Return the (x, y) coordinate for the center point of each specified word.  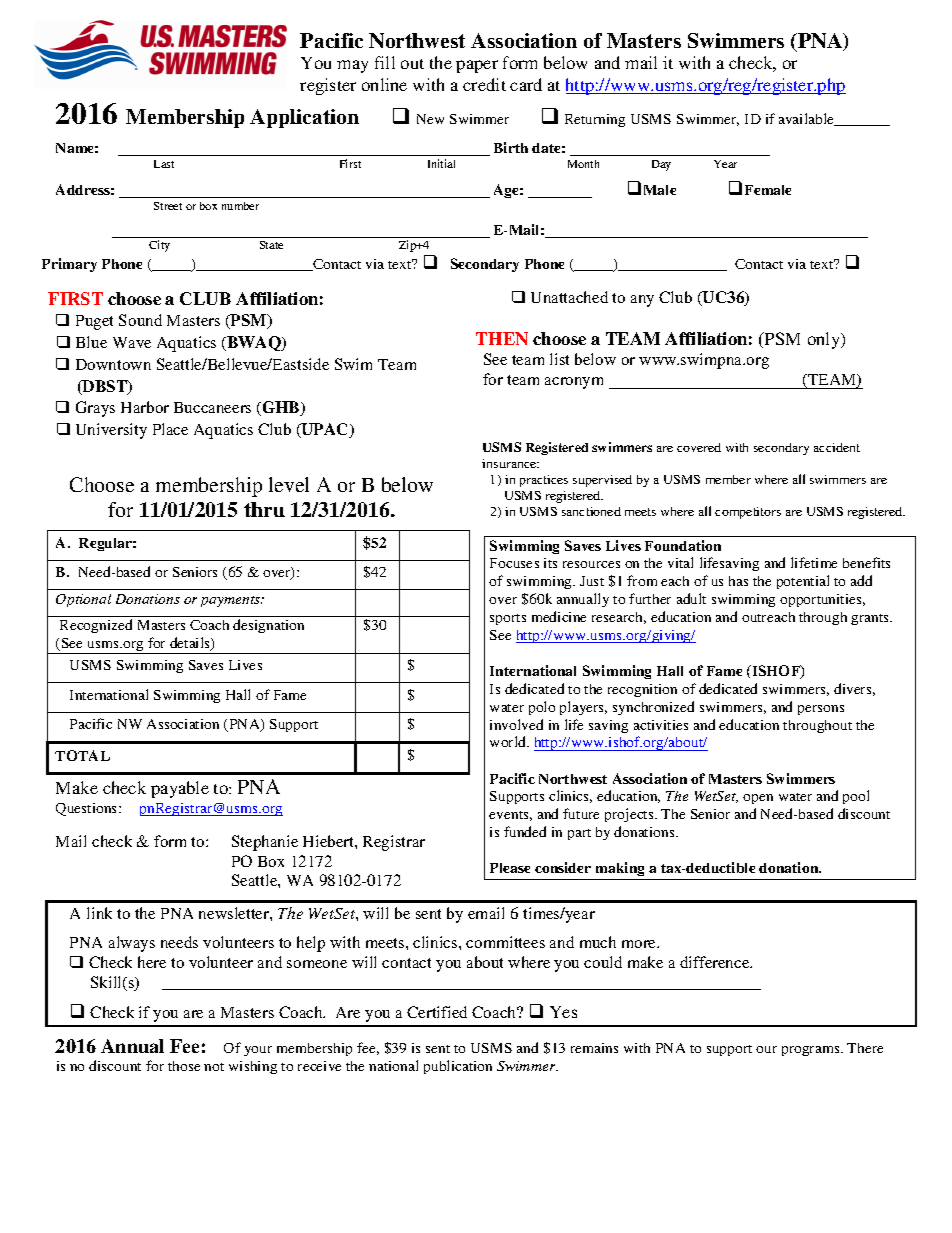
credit (484, 84)
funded (525, 831)
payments (232, 601)
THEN (502, 338)
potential (803, 582)
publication (458, 1067)
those (184, 1066)
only (825, 340)
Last (164, 164)
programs (812, 1051)
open (758, 799)
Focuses (514, 563)
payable (180, 789)
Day (661, 165)
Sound (140, 320)
